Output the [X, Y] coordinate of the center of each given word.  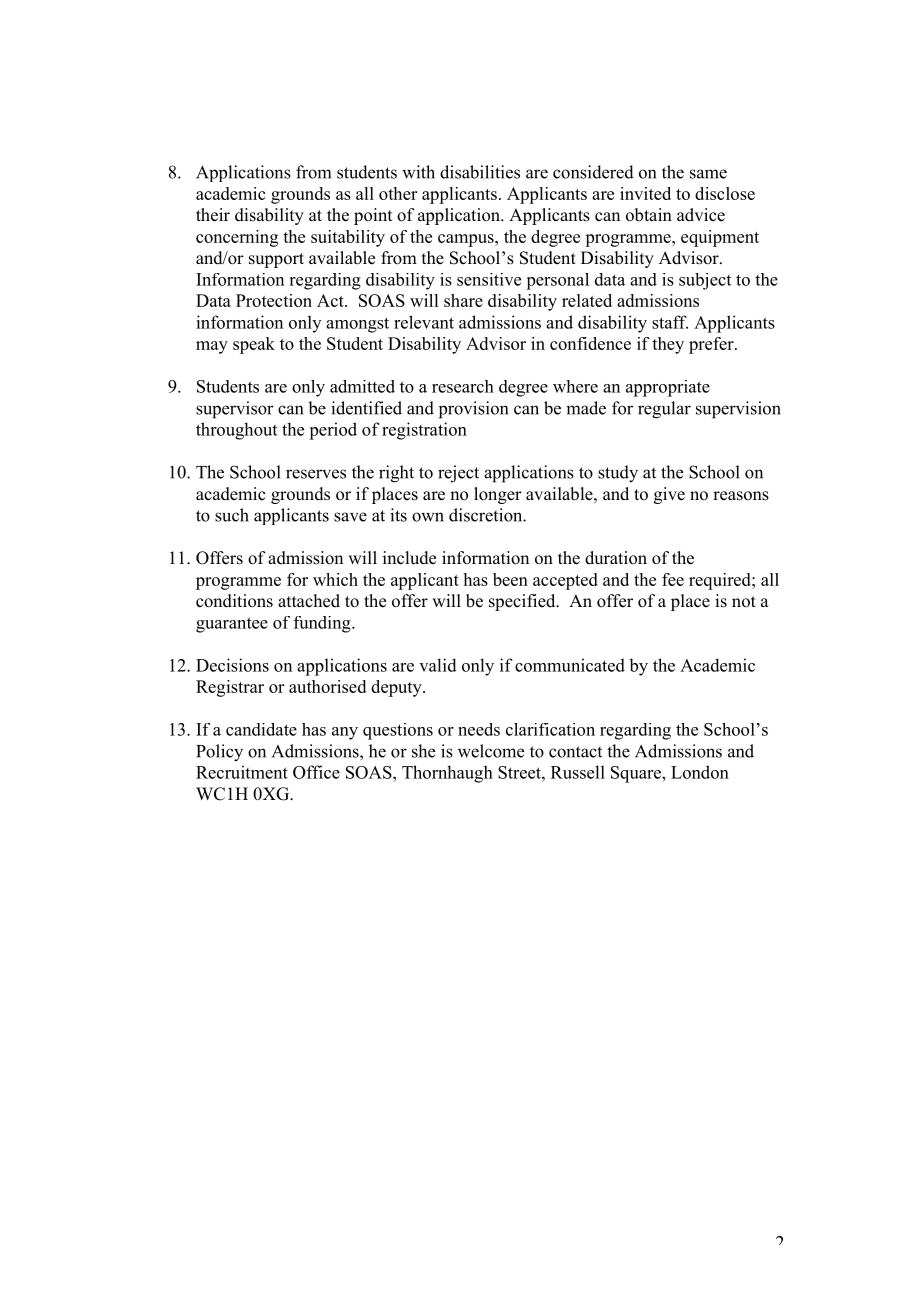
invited [645, 193]
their [213, 215]
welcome [491, 751]
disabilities [480, 172]
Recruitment [242, 772]
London [700, 772]
